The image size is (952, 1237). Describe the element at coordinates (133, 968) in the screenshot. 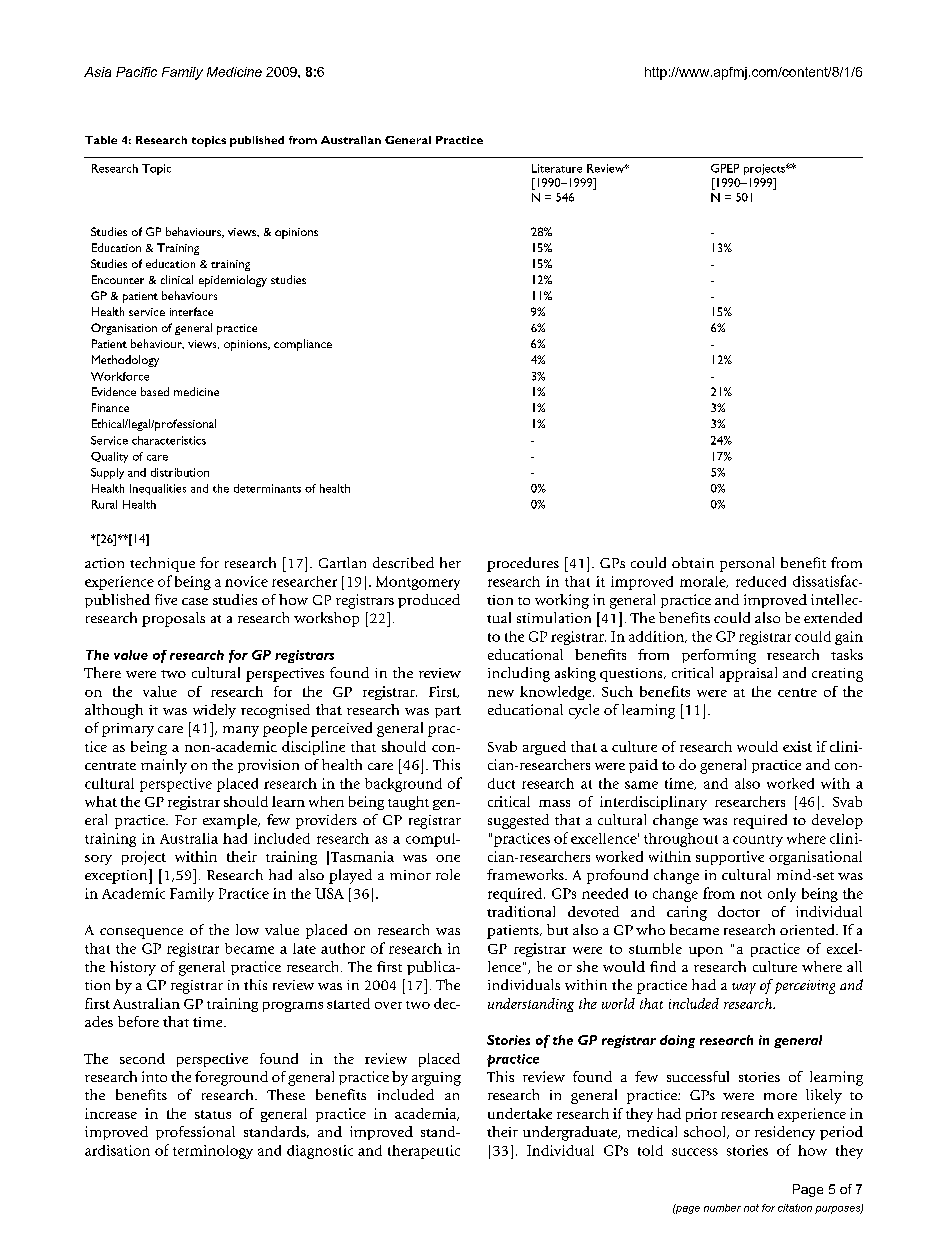

I see `history` at that location.
